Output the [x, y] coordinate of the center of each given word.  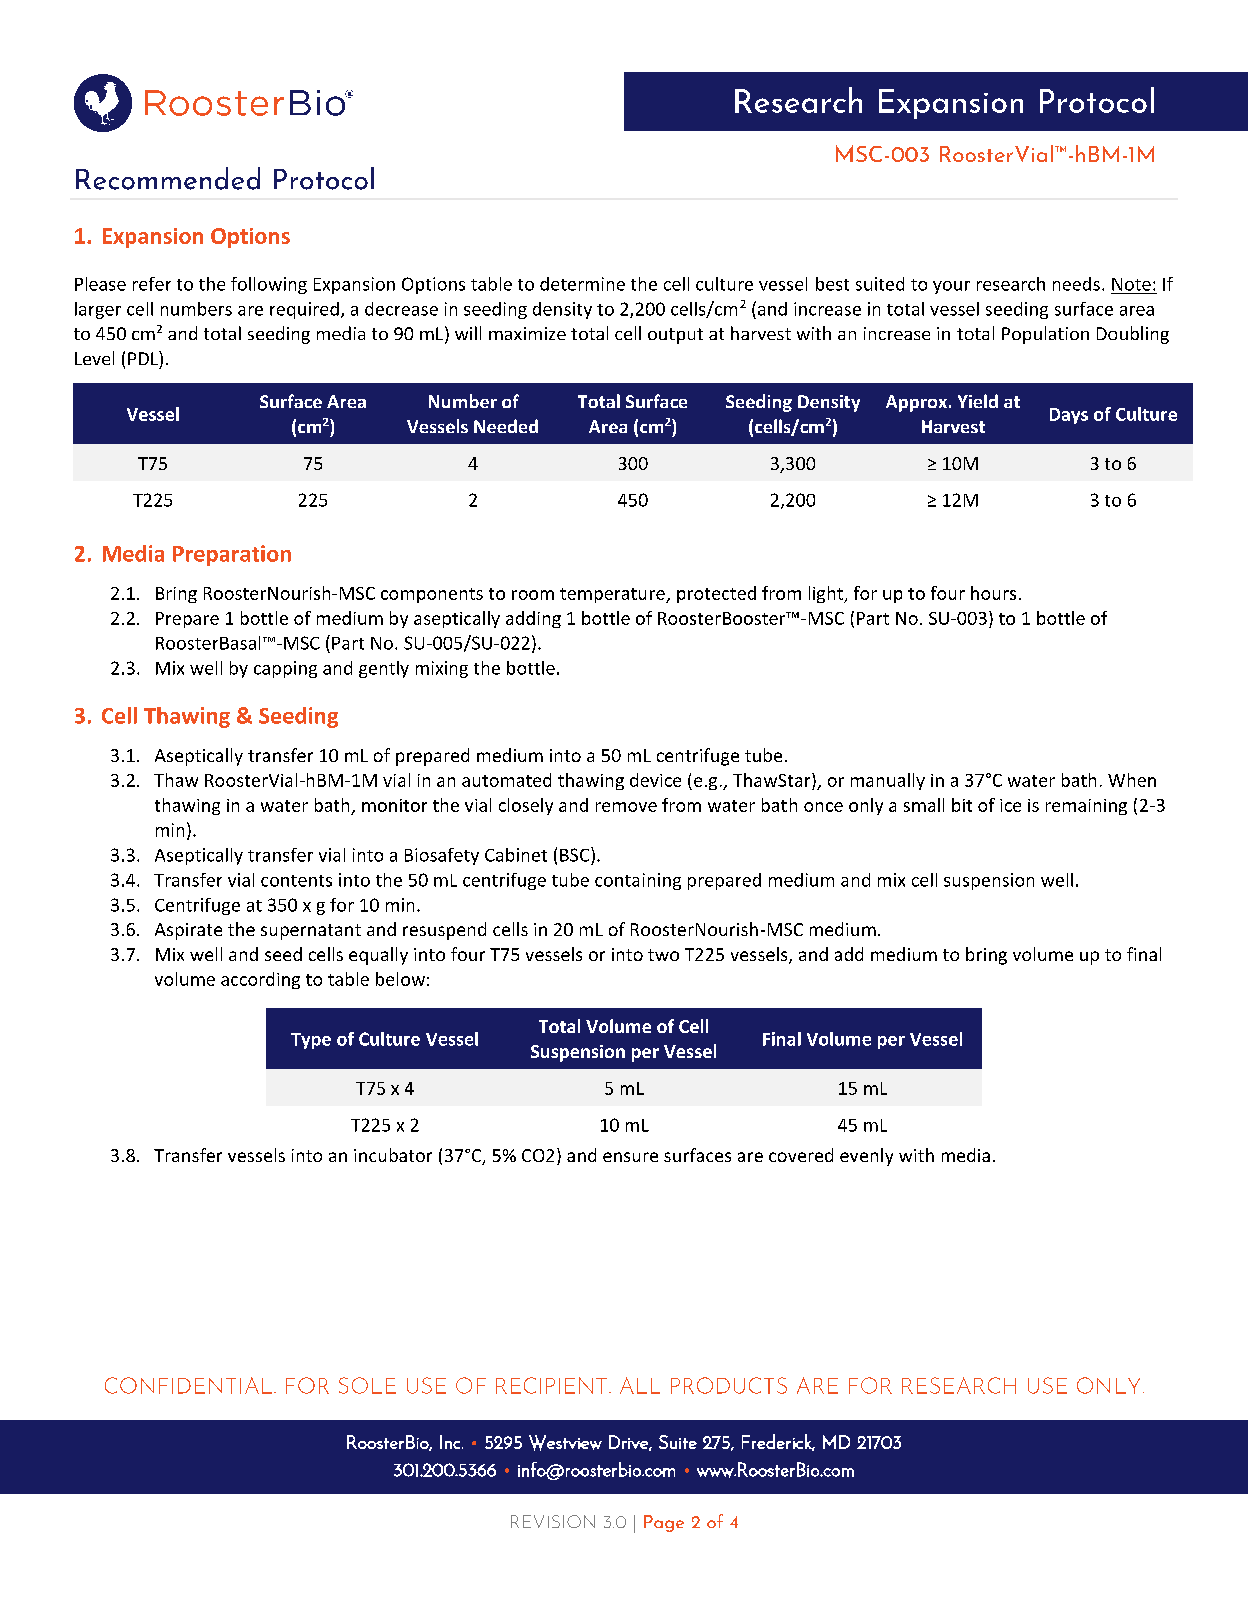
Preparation [232, 555]
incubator [393, 1155]
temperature [613, 595]
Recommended [168, 178]
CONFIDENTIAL [188, 1385]
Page [664, 1523]
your [951, 287]
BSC [576, 854]
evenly [866, 1157]
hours [993, 593]
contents [296, 881]
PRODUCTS [729, 1385]
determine [582, 284]
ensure [630, 1157]
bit [962, 805]
